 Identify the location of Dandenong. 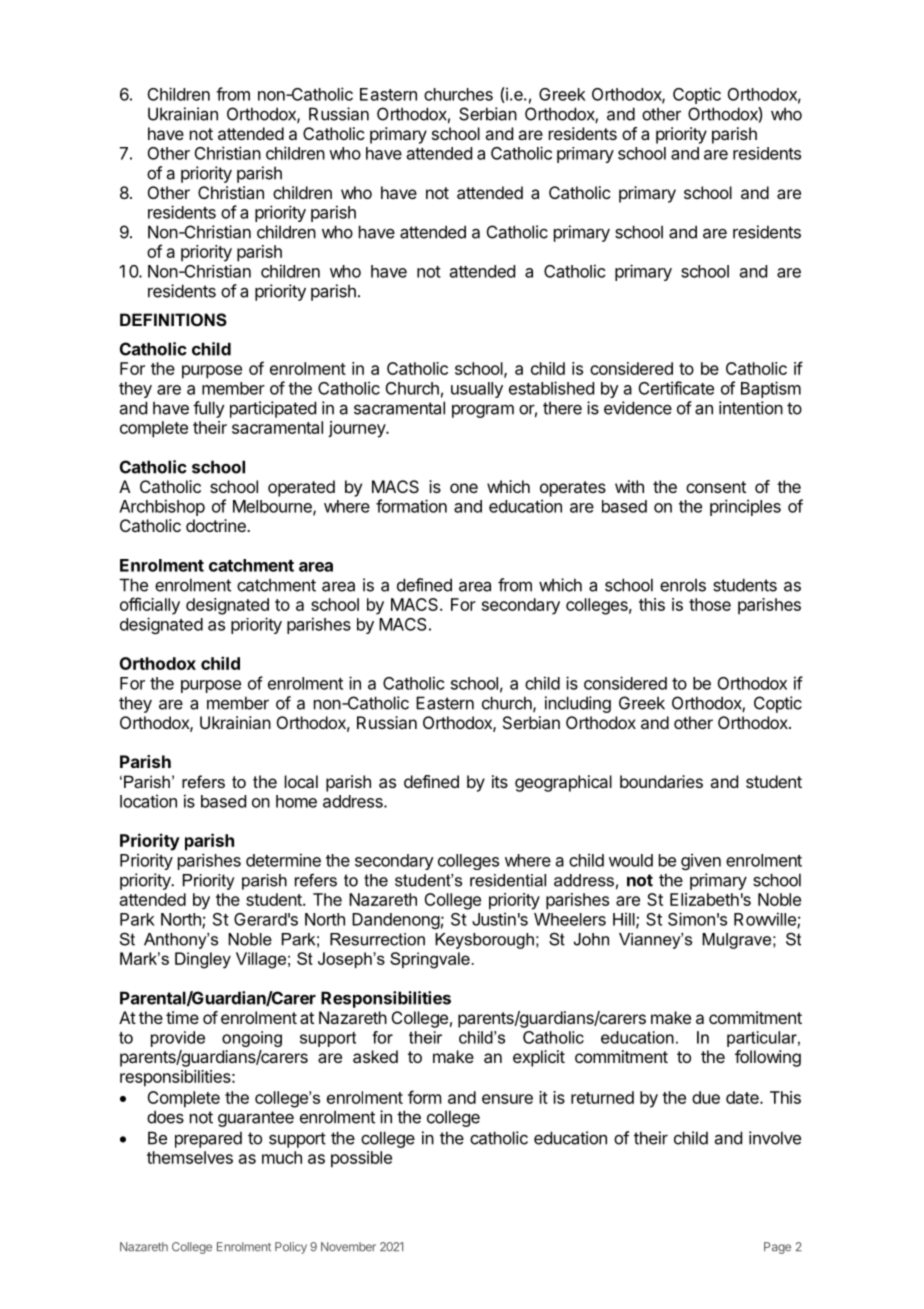
(396, 921).
